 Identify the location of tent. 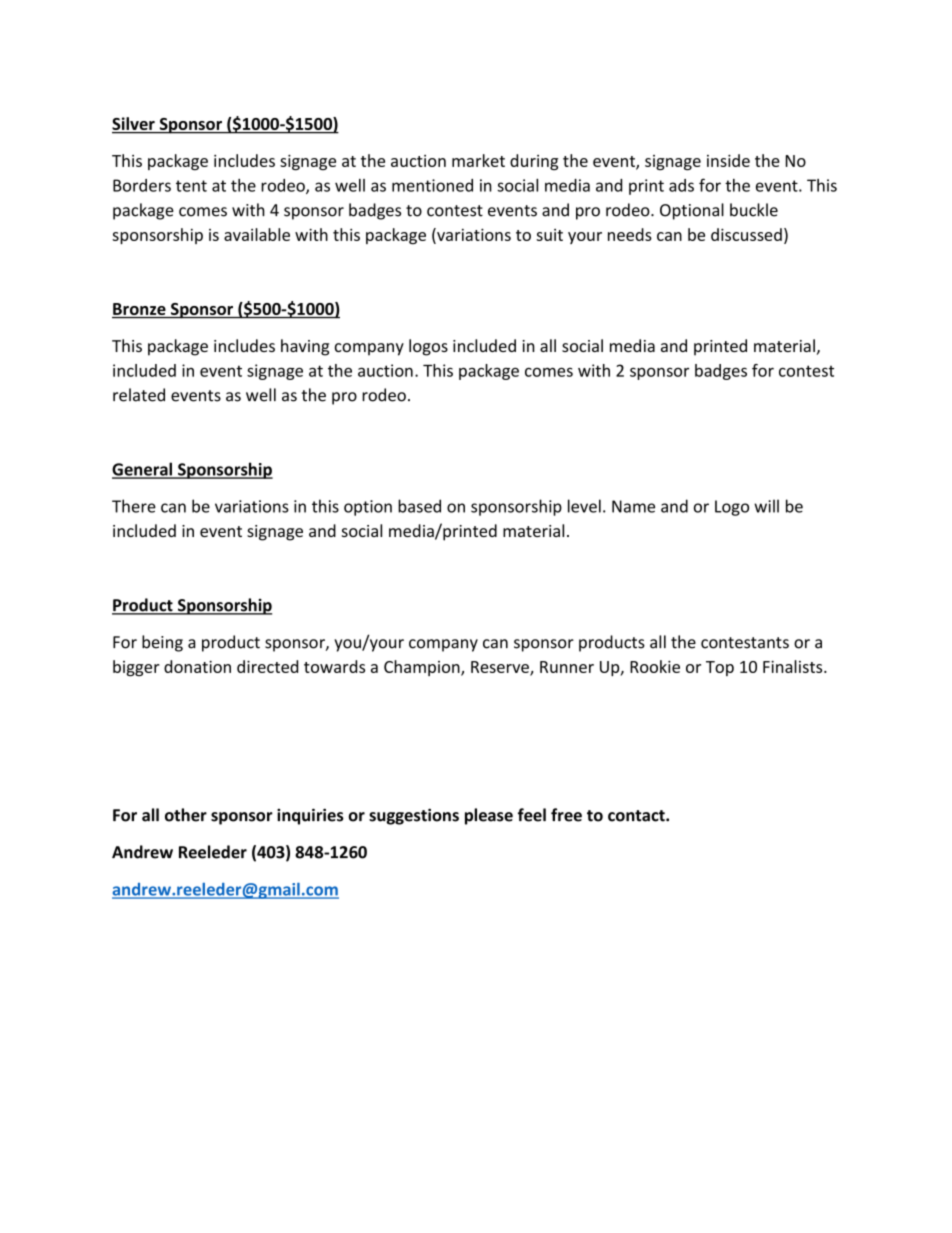
(191, 186).
